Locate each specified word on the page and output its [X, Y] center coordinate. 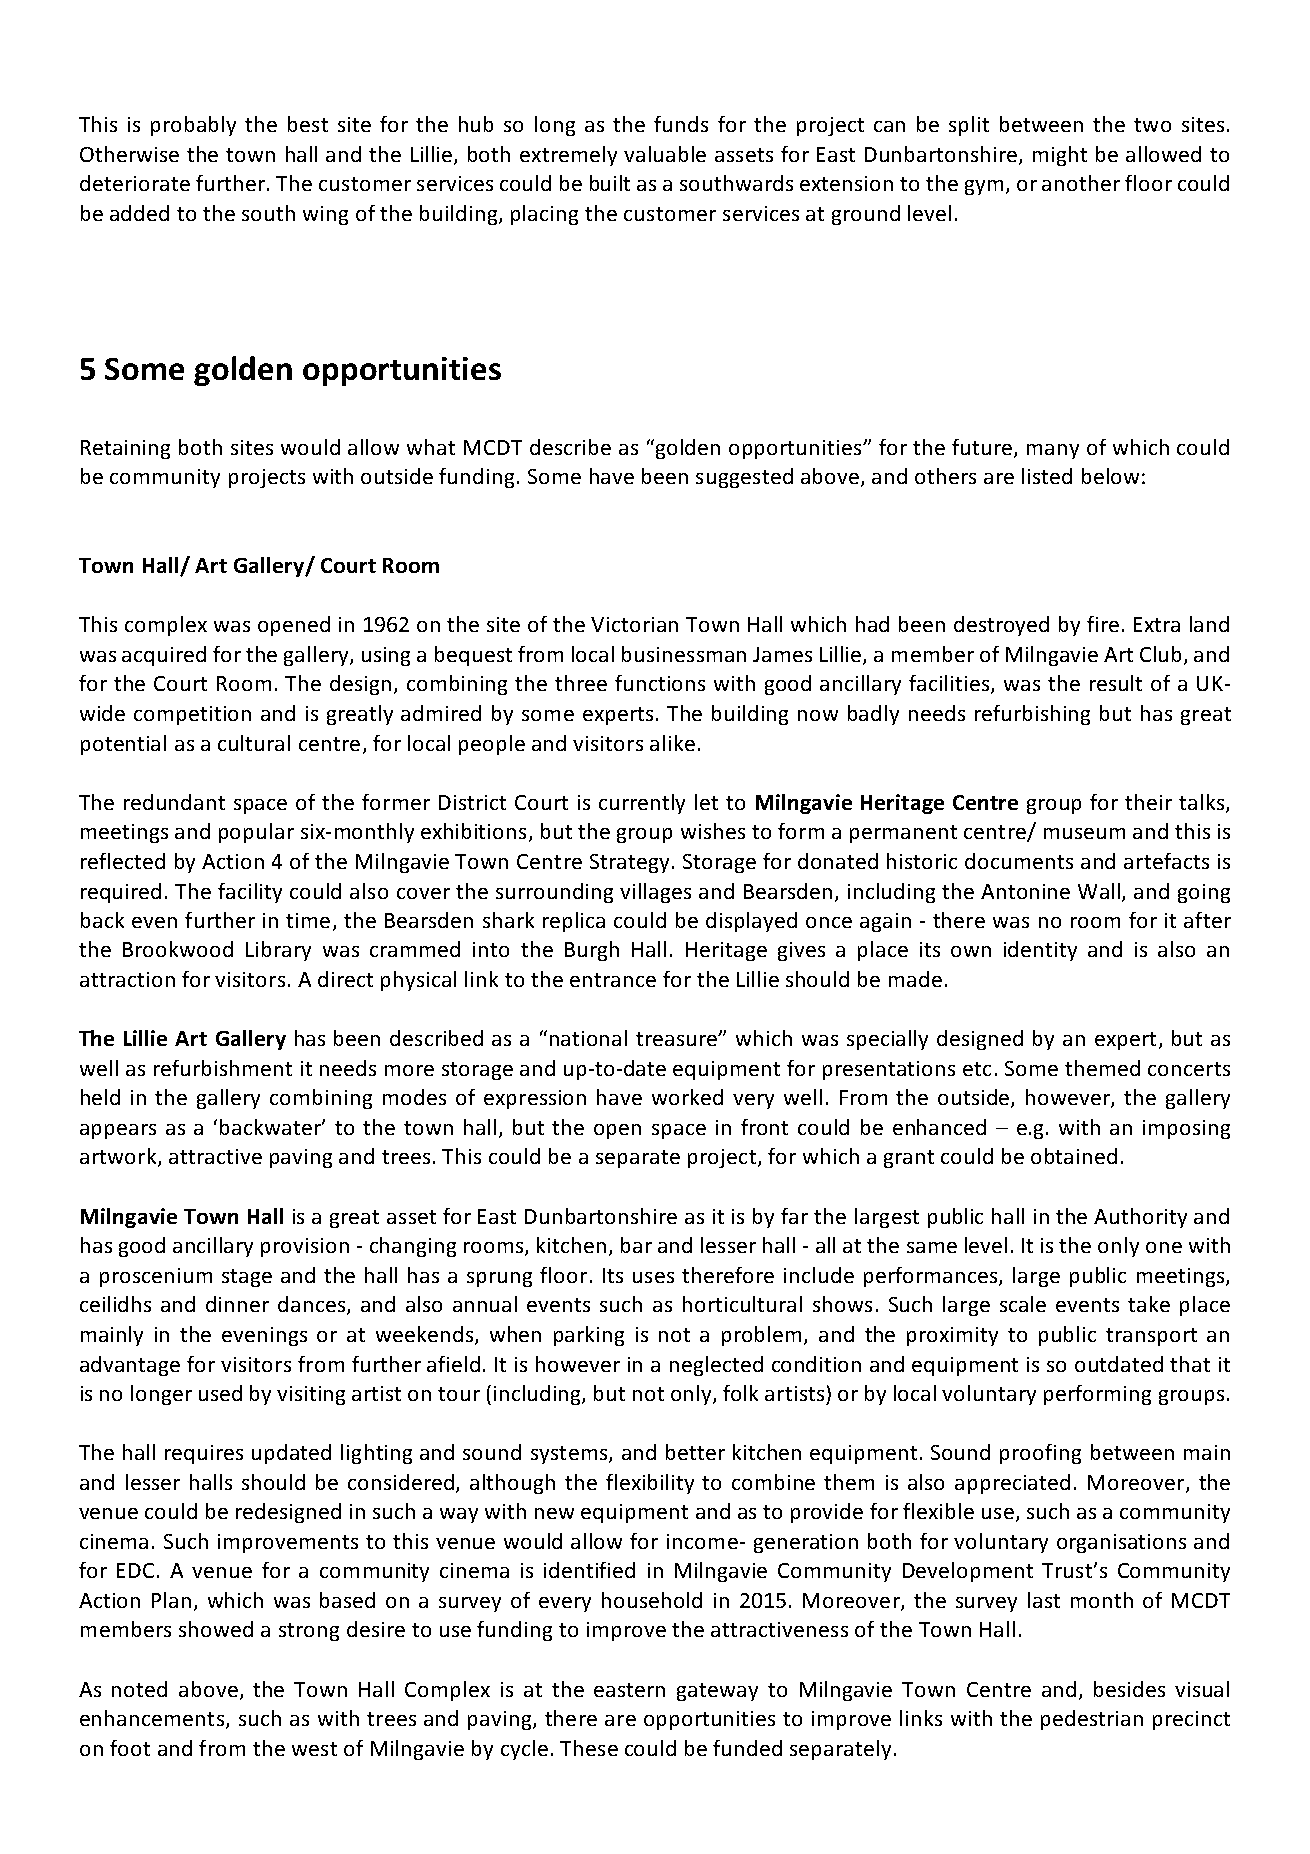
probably [193, 126]
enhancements [152, 1718]
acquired [164, 656]
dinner [237, 1304]
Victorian [634, 624]
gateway [717, 1692]
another [1081, 183]
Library [278, 951]
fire [1103, 624]
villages [655, 893]
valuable [665, 154]
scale [1023, 1304]
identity [1040, 951]
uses [653, 1277]
